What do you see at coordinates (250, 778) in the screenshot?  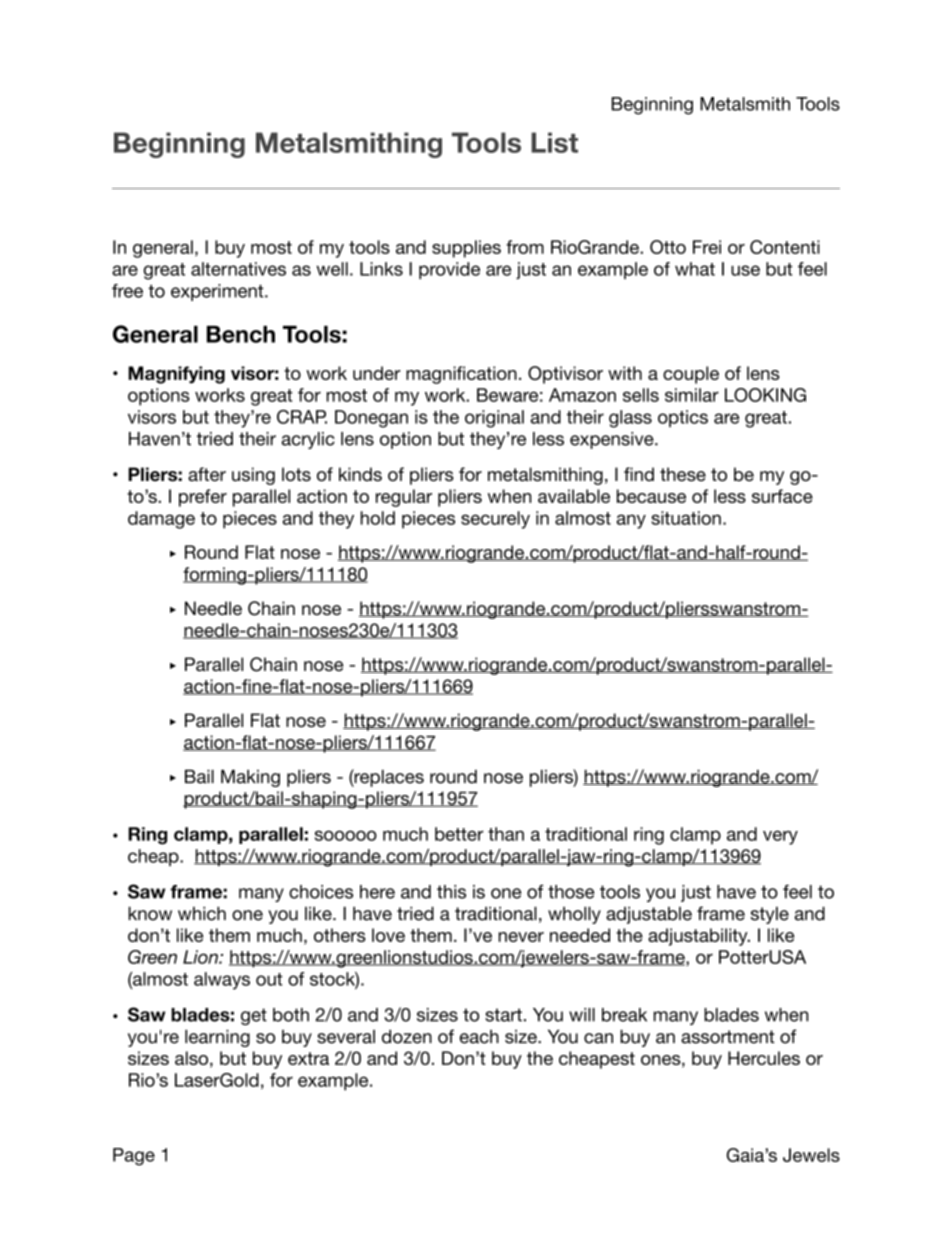 I see `Making` at bounding box center [250, 778].
